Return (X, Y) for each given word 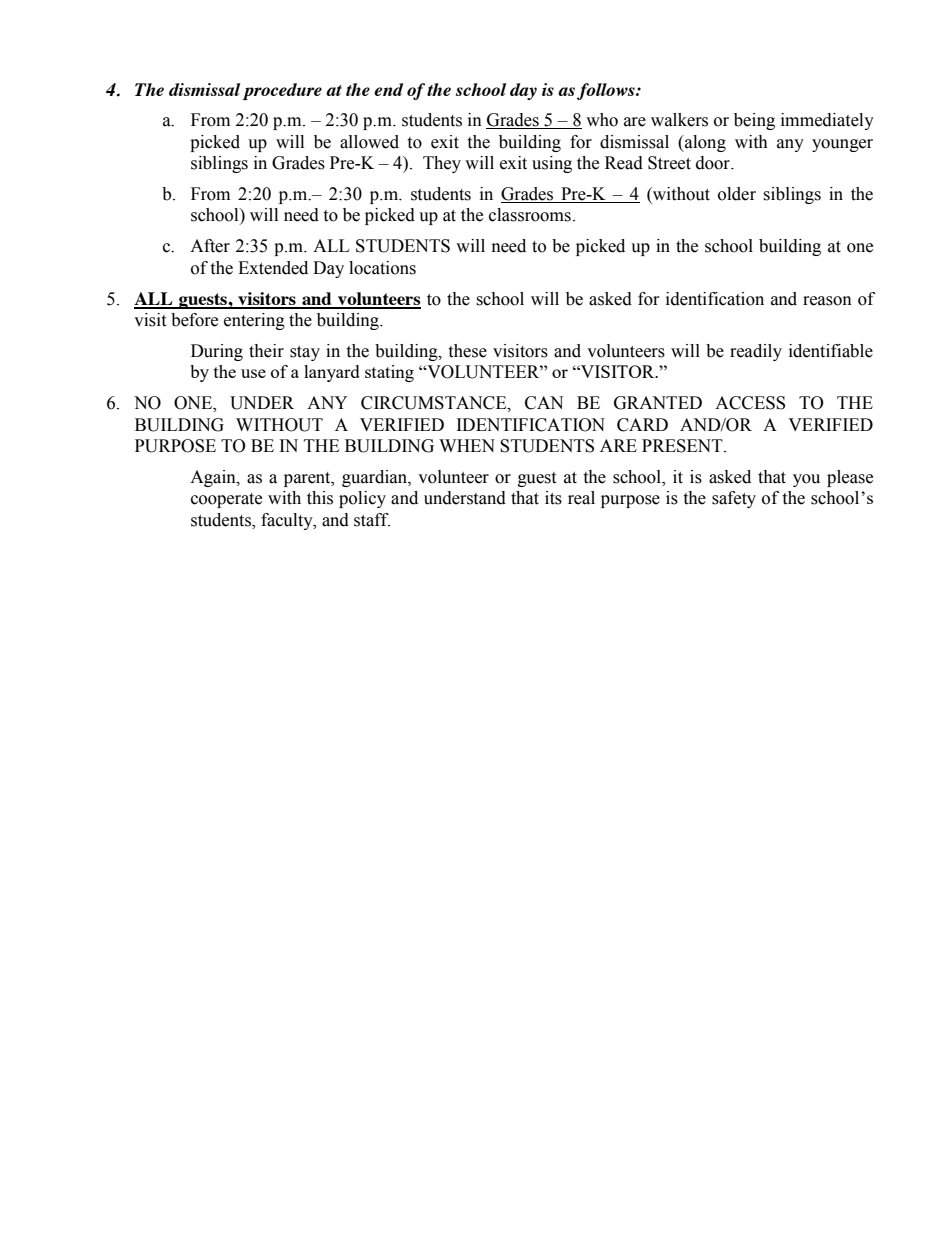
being (754, 121)
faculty (288, 521)
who (602, 120)
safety (734, 499)
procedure (282, 91)
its (553, 498)
